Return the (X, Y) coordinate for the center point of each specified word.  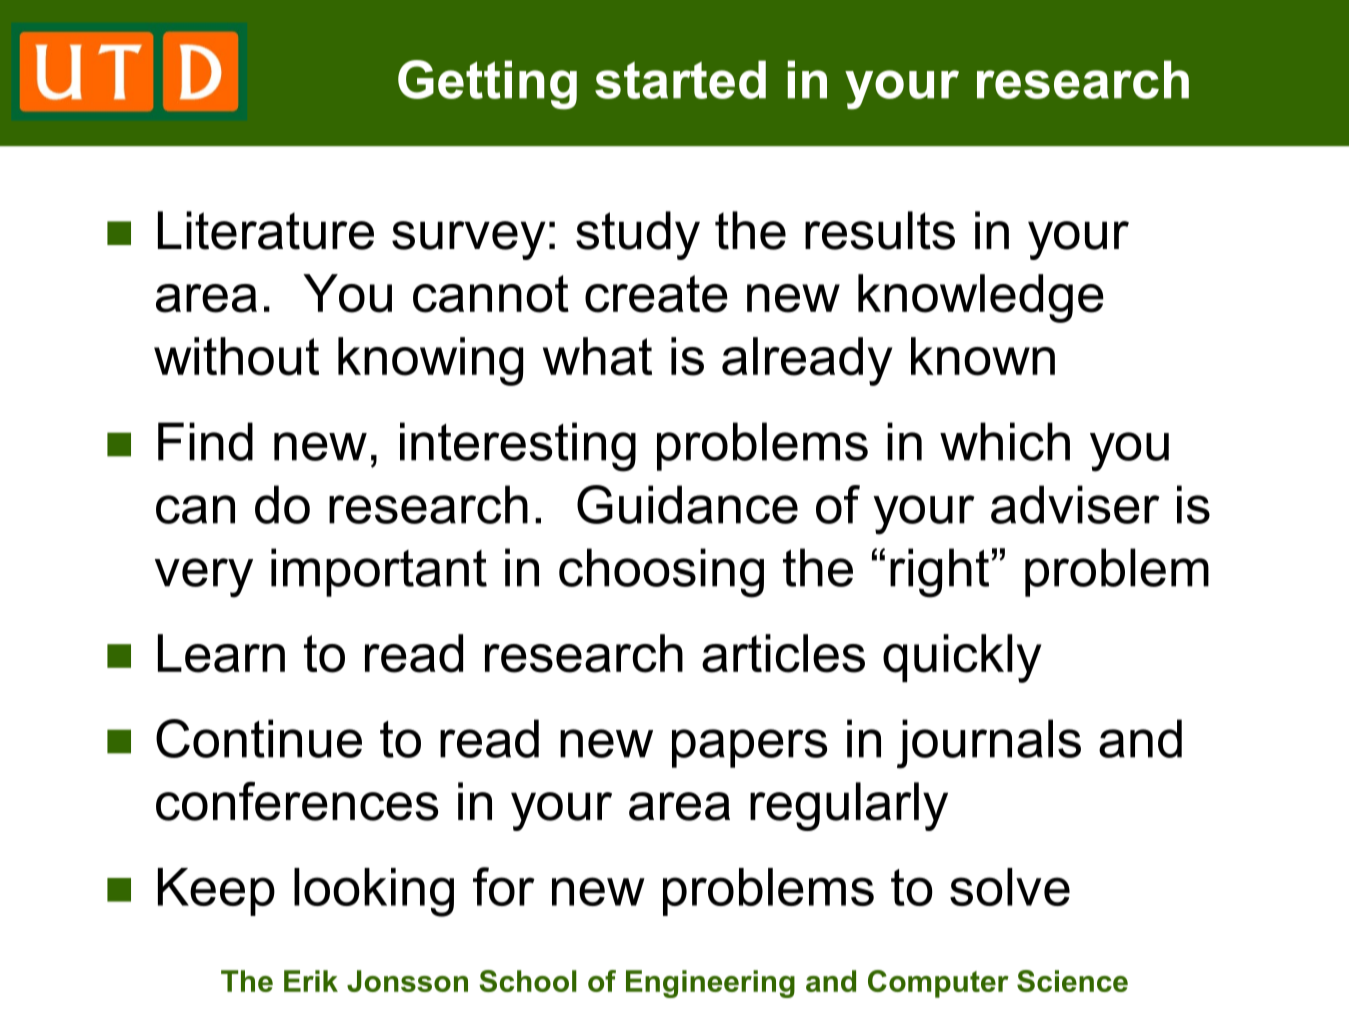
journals (989, 744)
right (939, 573)
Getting (487, 85)
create (656, 294)
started (680, 79)
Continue (259, 738)
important (379, 572)
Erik (311, 981)
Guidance (687, 504)
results (880, 230)
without (236, 356)
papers (749, 748)
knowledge (981, 298)
